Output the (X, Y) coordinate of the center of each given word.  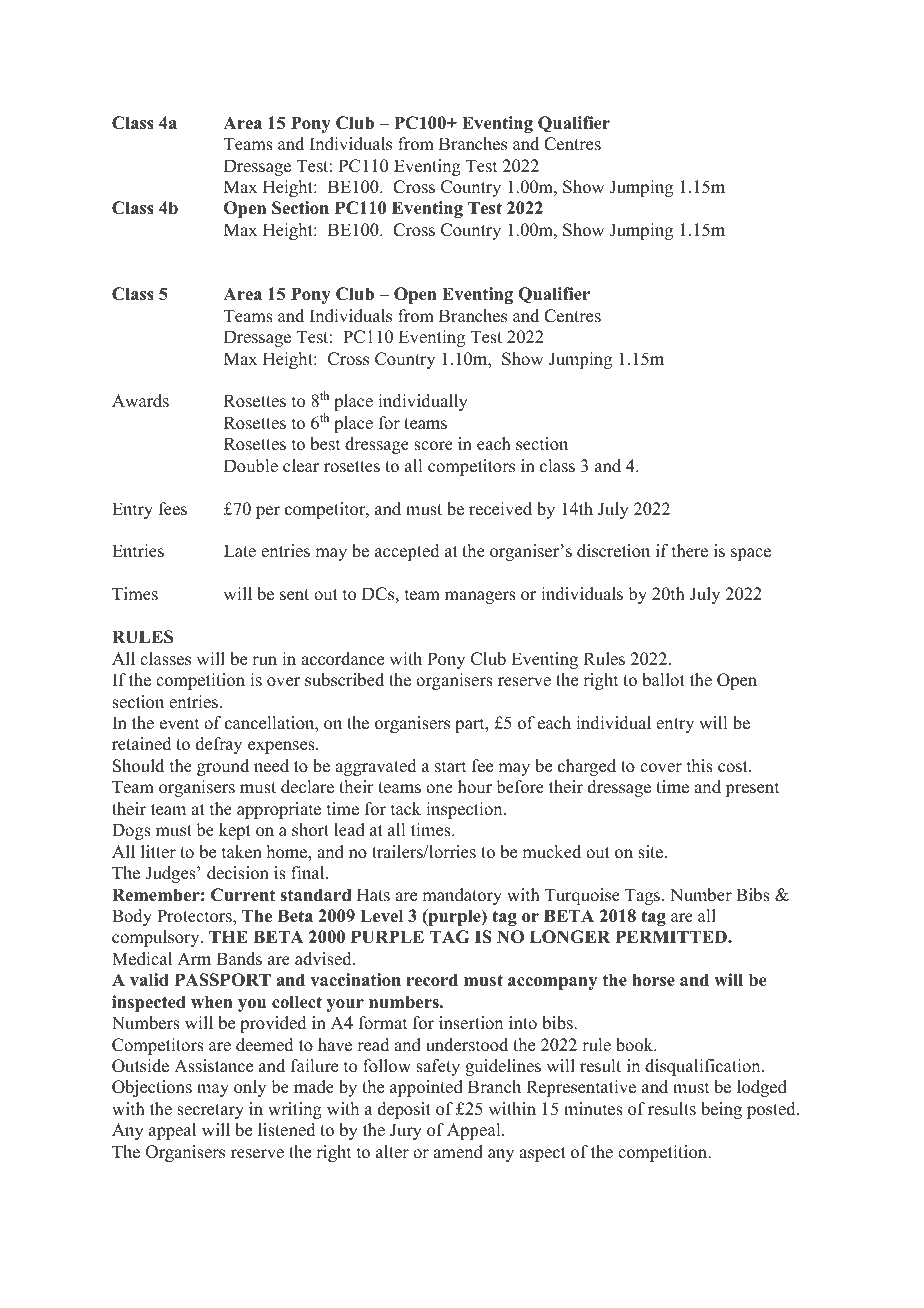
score (433, 446)
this (700, 766)
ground (223, 767)
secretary (210, 1111)
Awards (140, 401)
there (690, 551)
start (450, 767)
